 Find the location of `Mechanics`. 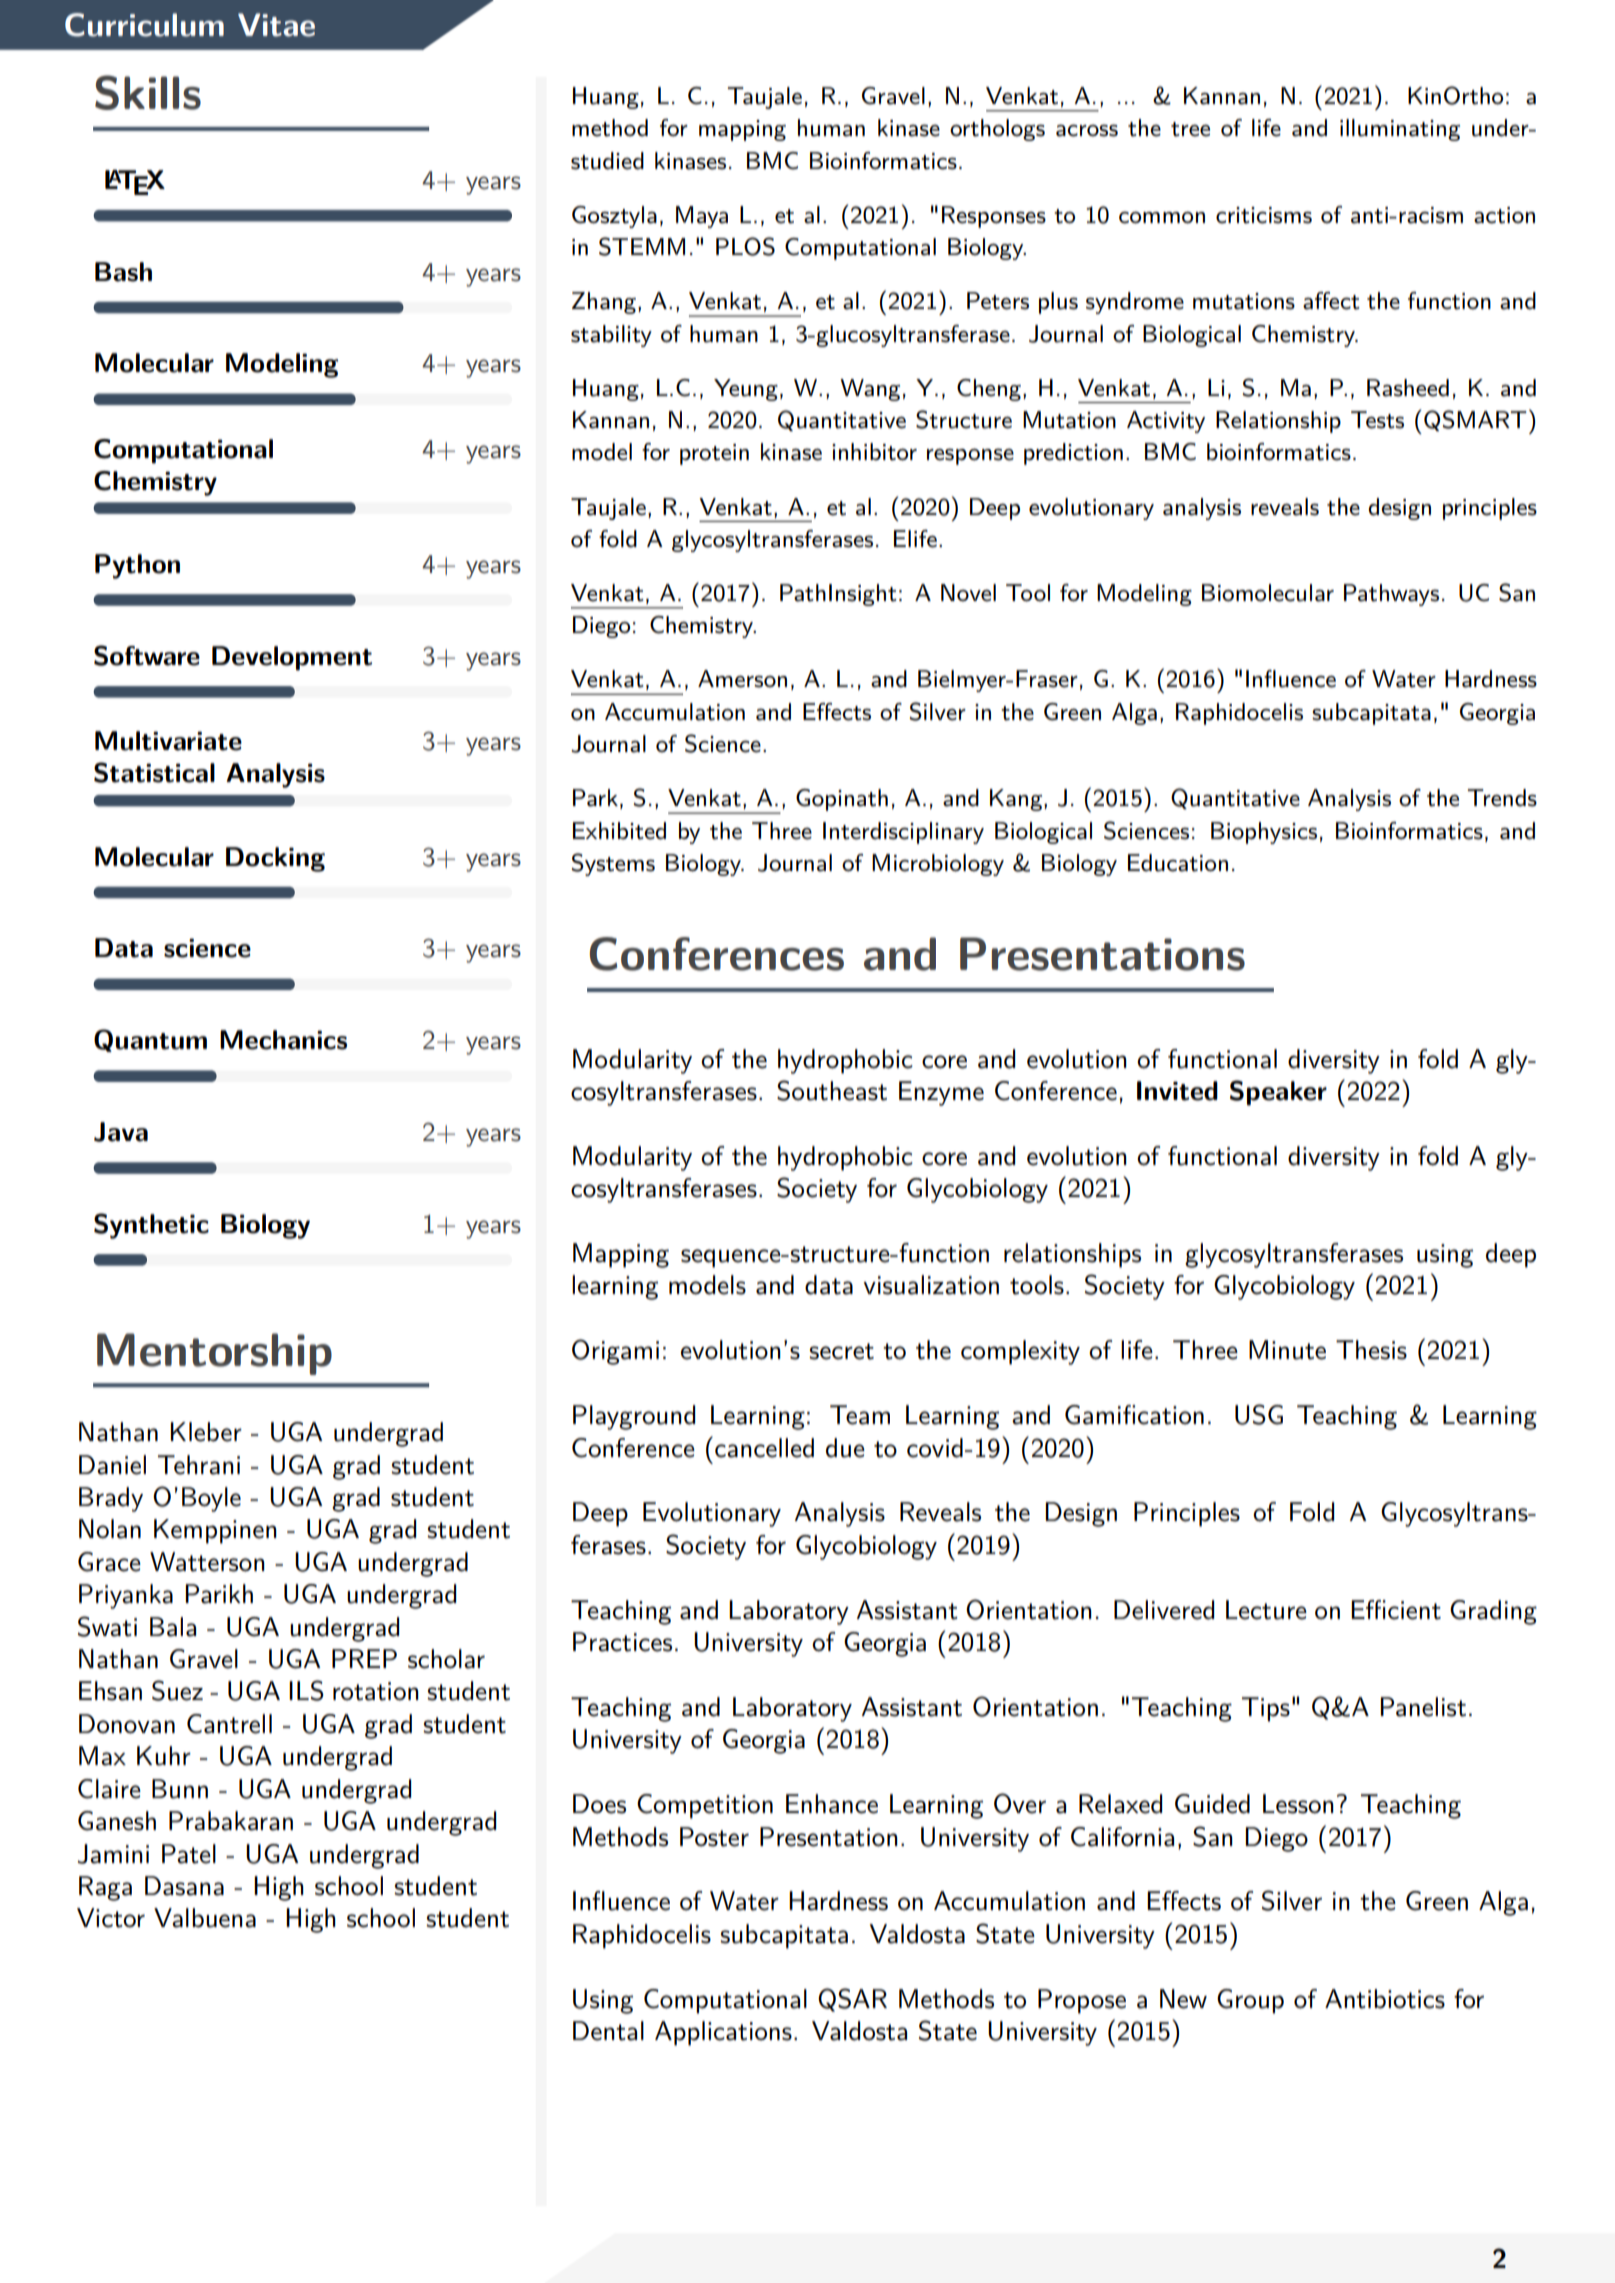

Mechanics is located at coordinates (283, 1040).
